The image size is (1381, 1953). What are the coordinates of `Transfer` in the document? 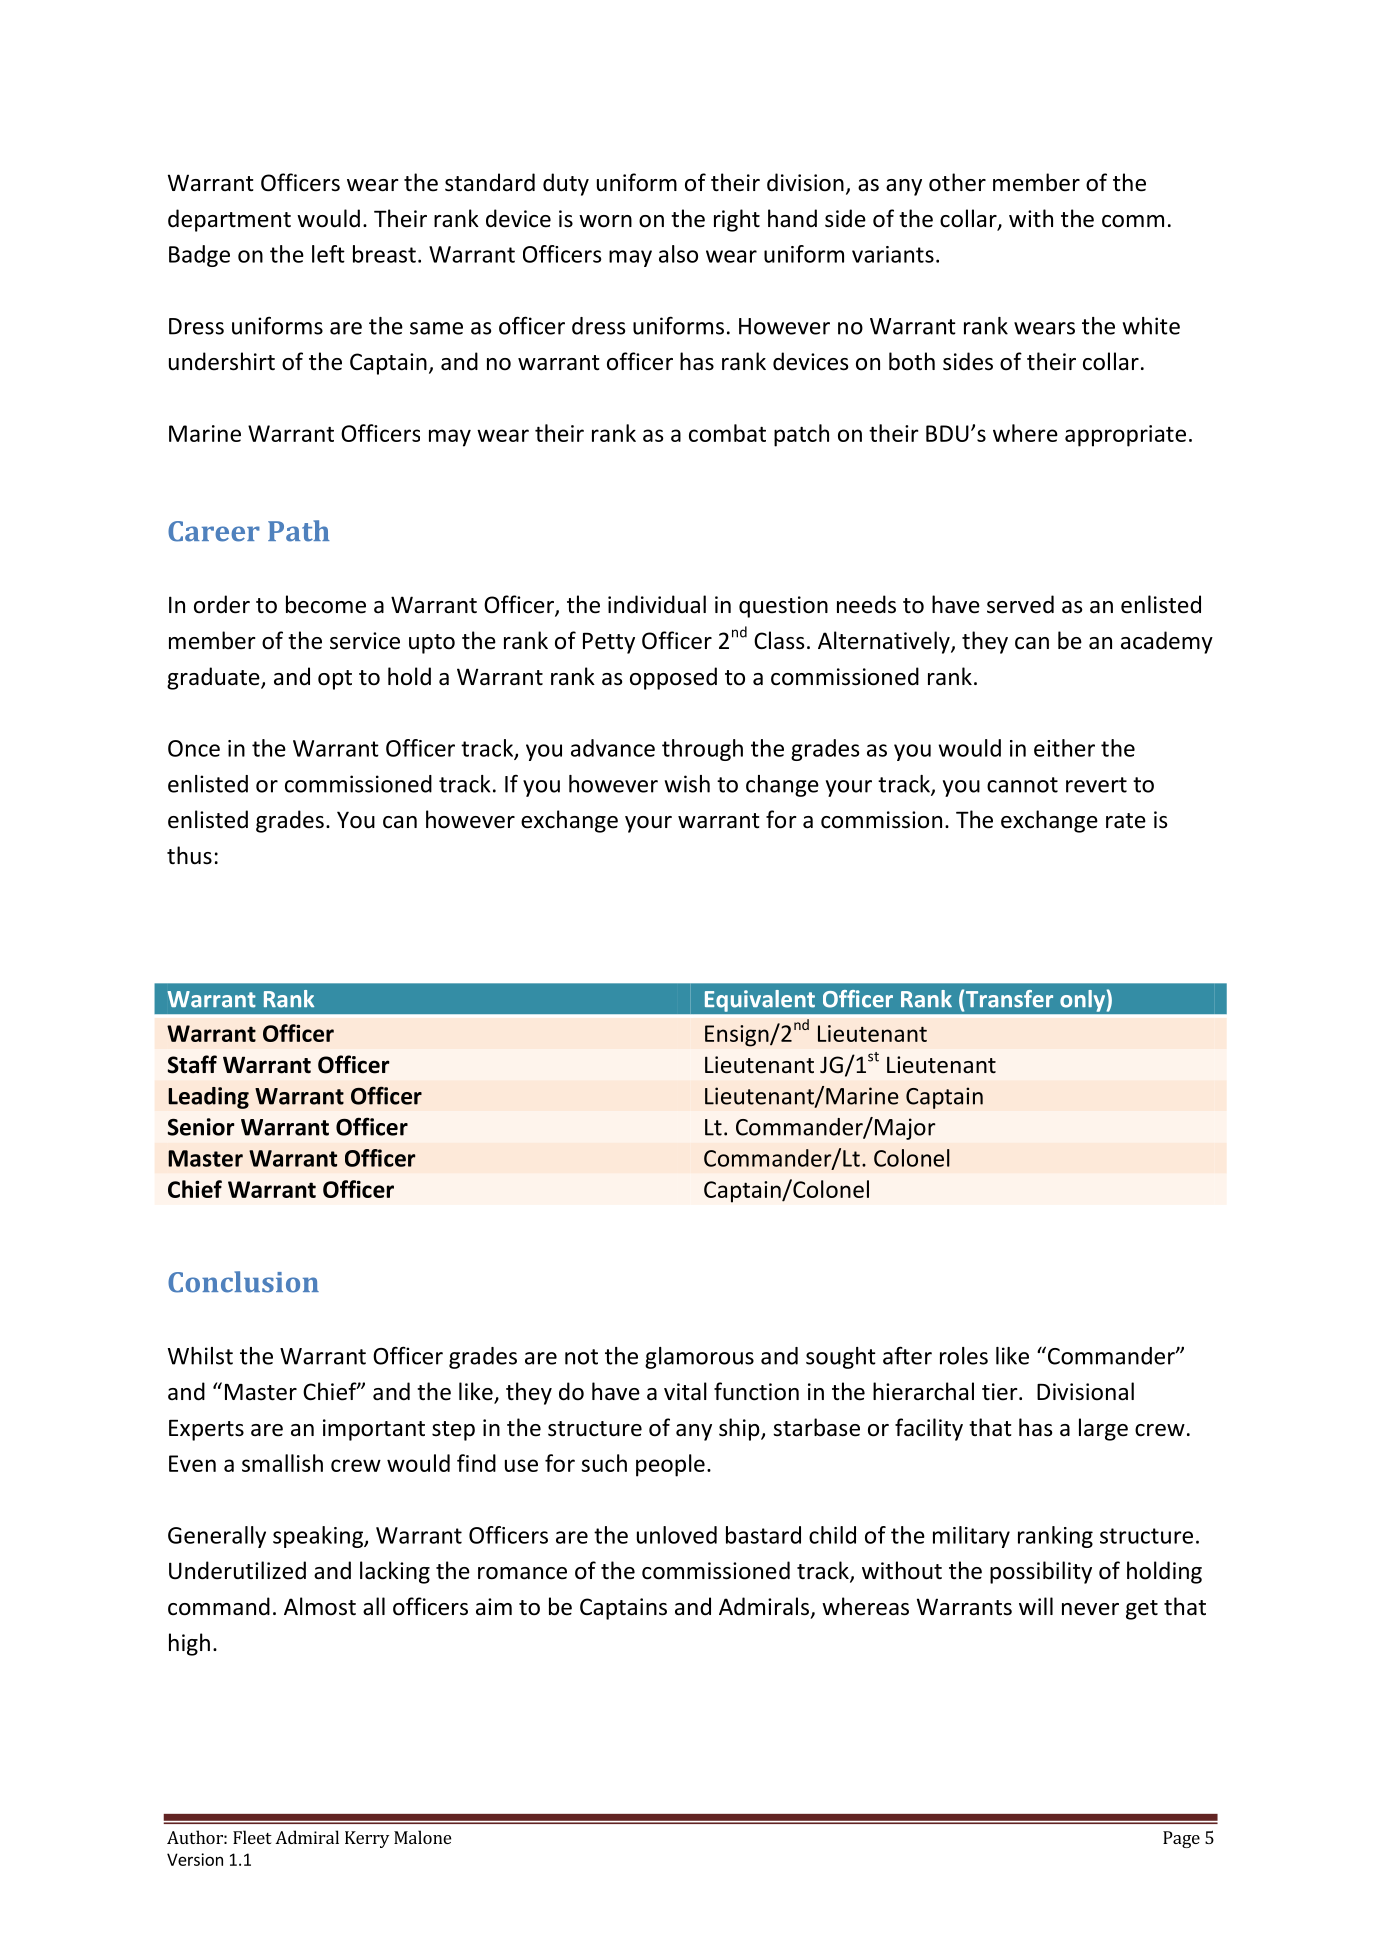 It's located at (1009, 999).
